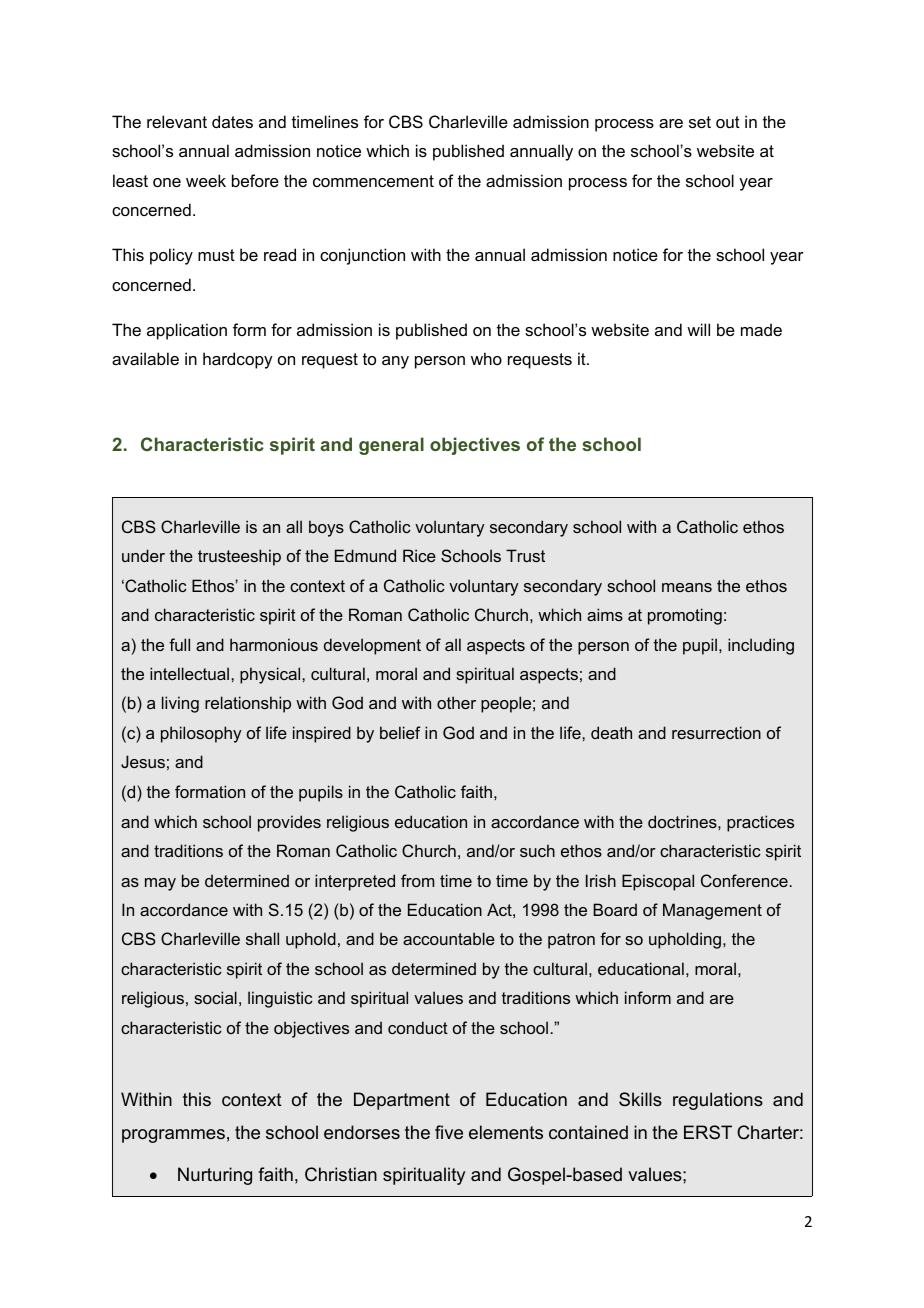 The width and height of the screenshot is (924, 1308). Describe the element at coordinates (143, 555) in the screenshot. I see `under` at that location.
